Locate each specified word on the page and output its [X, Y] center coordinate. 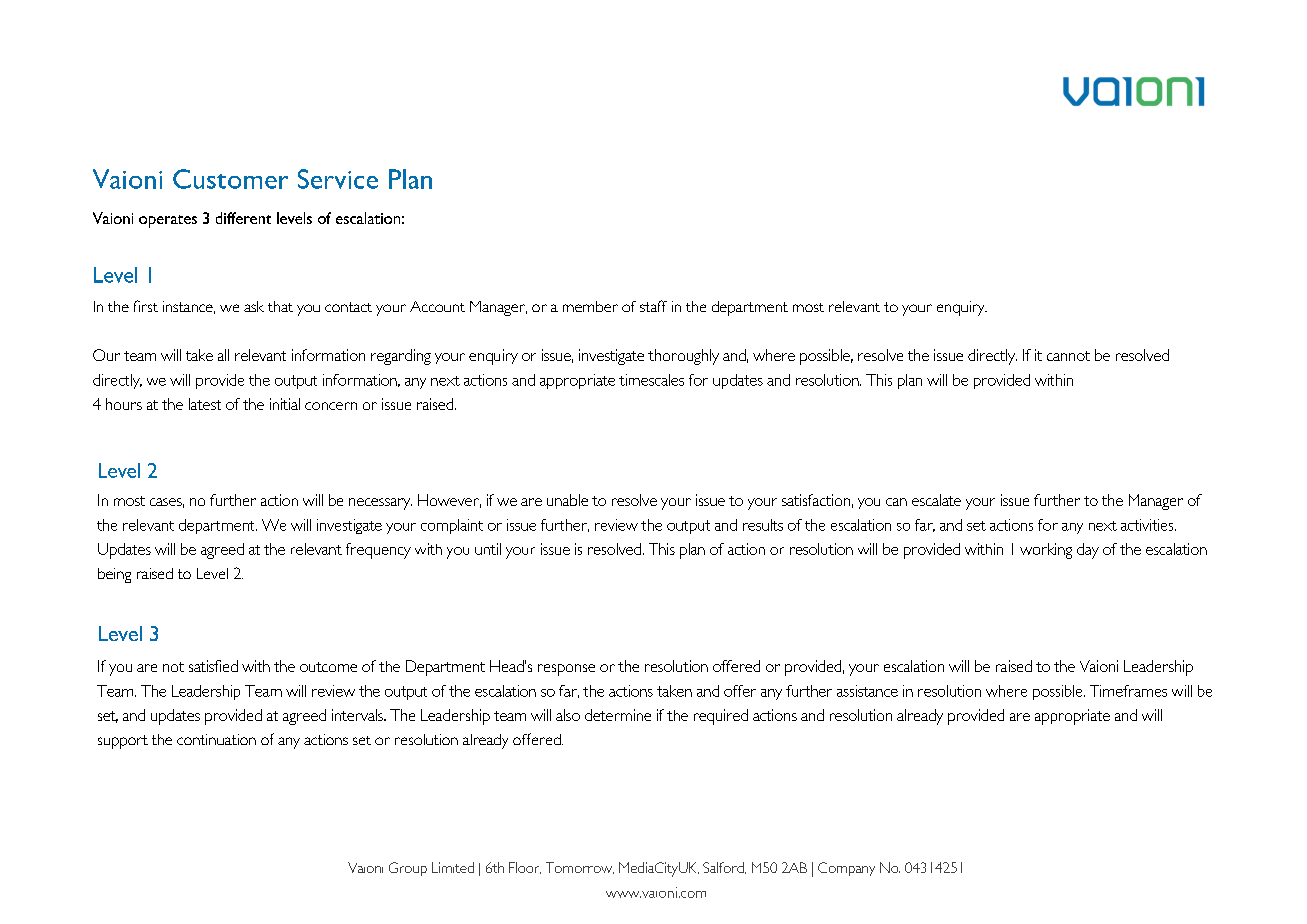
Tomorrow [580, 868]
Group [408, 869]
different [243, 218]
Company [846, 869]
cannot [1068, 356]
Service [338, 179]
